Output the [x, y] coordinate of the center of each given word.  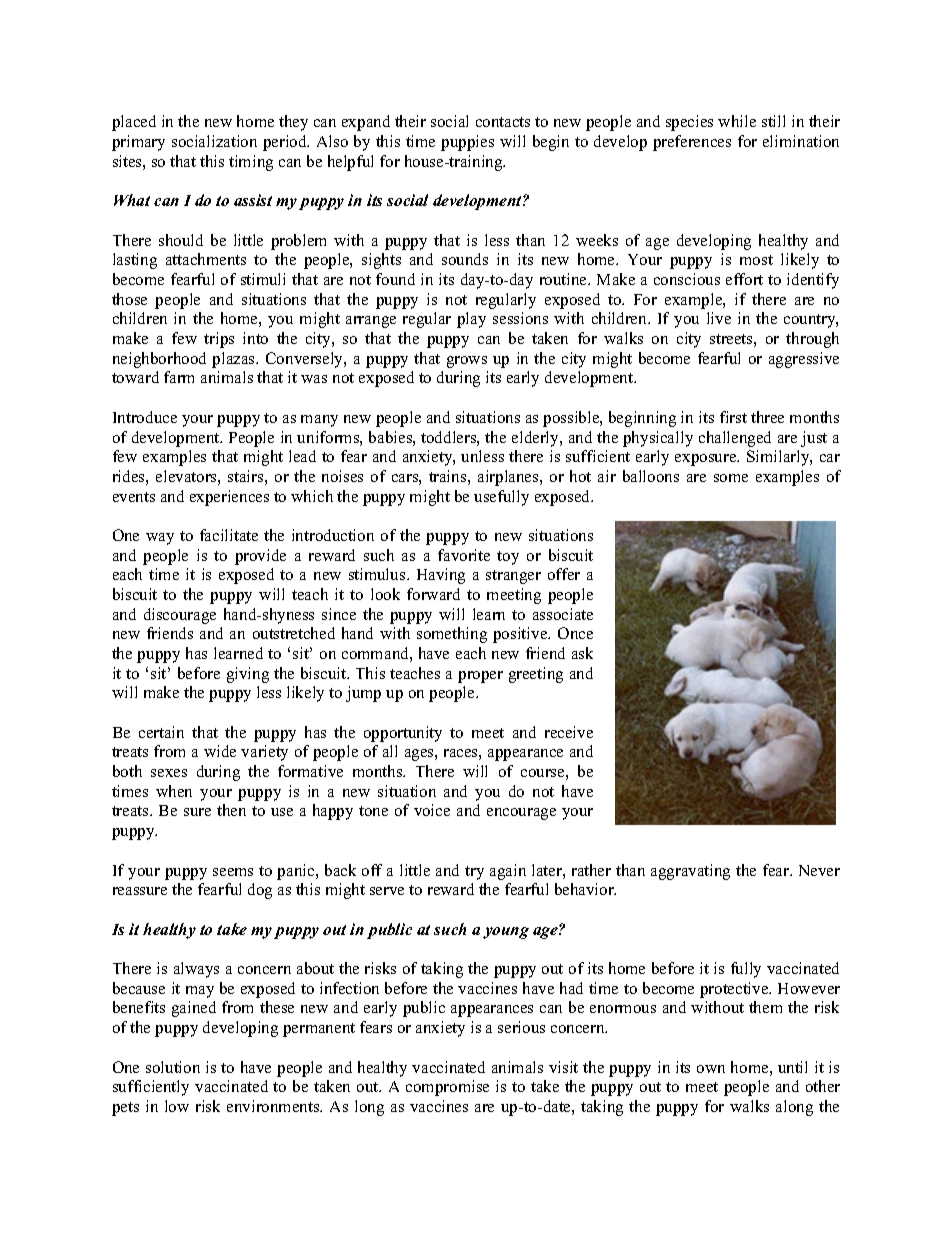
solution [173, 1067]
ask [582, 653]
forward [433, 594]
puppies [467, 143]
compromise [447, 1088]
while [737, 121]
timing [251, 163]
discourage [180, 616]
